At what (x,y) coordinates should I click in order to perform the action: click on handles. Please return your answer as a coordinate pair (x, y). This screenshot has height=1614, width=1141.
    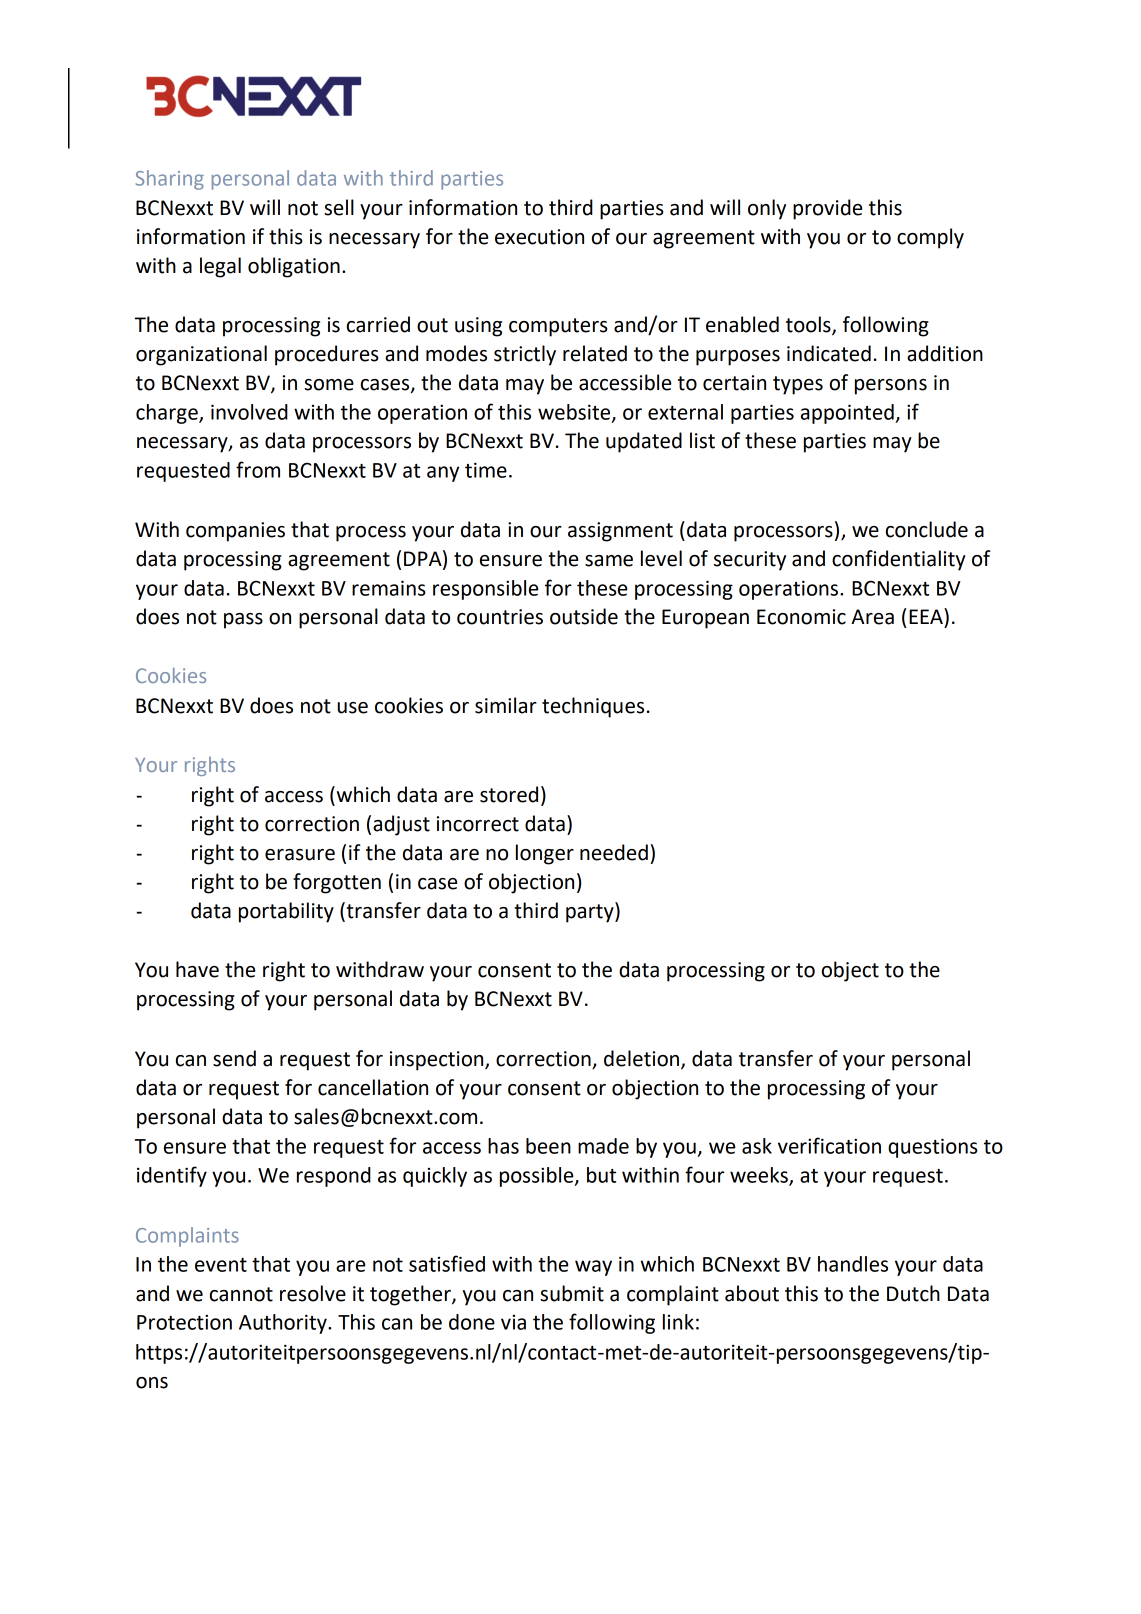
    Looking at the image, I should click on (853, 1264).
